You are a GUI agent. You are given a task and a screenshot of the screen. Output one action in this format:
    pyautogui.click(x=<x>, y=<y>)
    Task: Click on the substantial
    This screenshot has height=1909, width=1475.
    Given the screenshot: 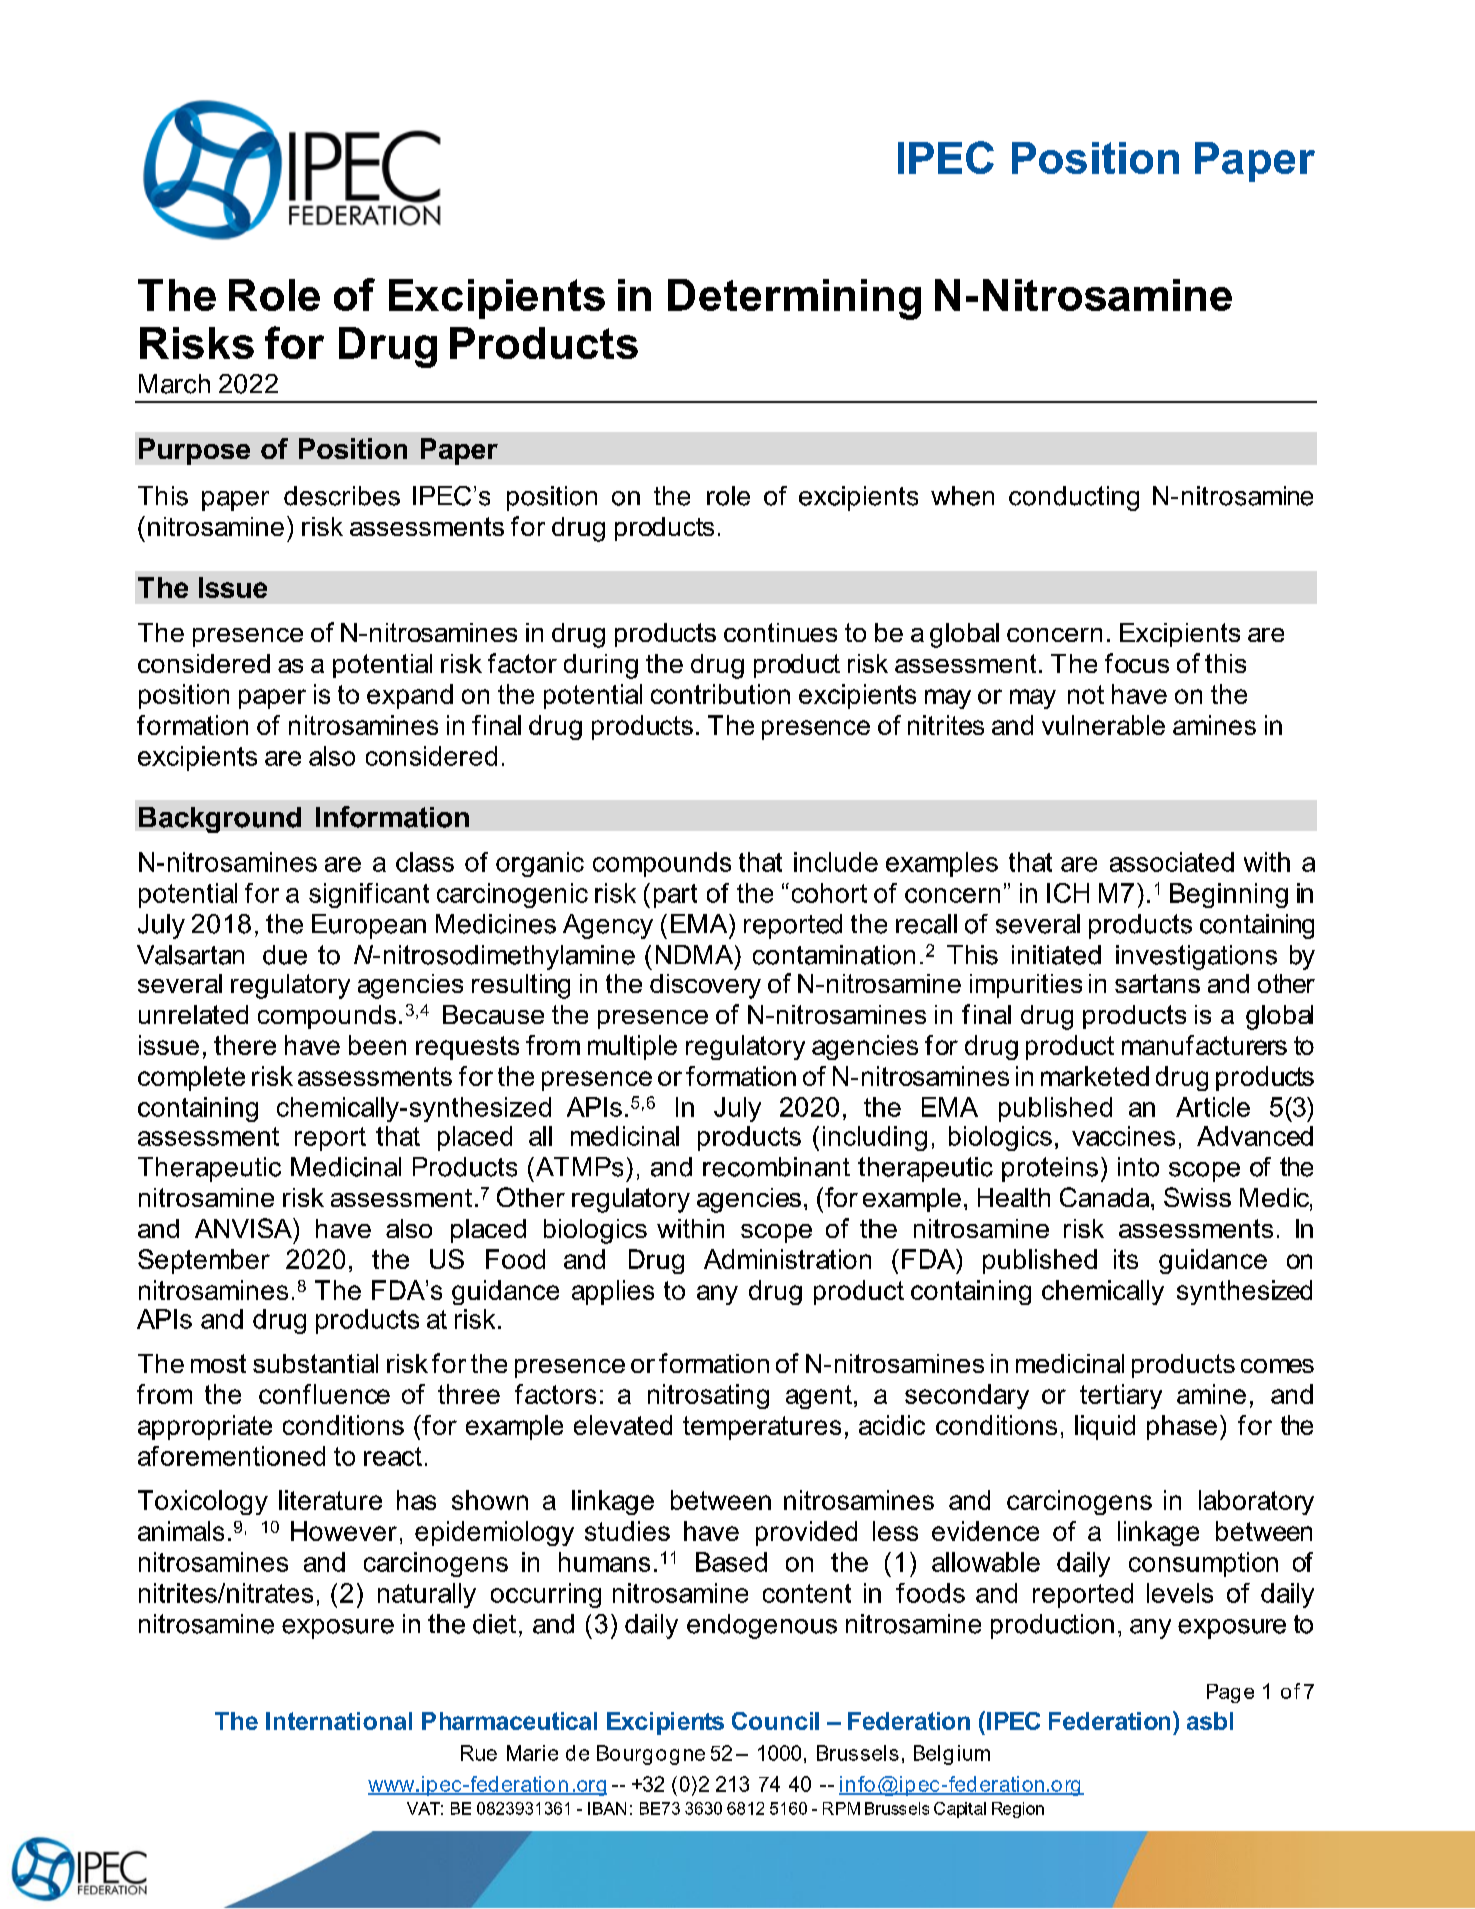 What is the action you would take?
    pyautogui.click(x=315, y=1363)
